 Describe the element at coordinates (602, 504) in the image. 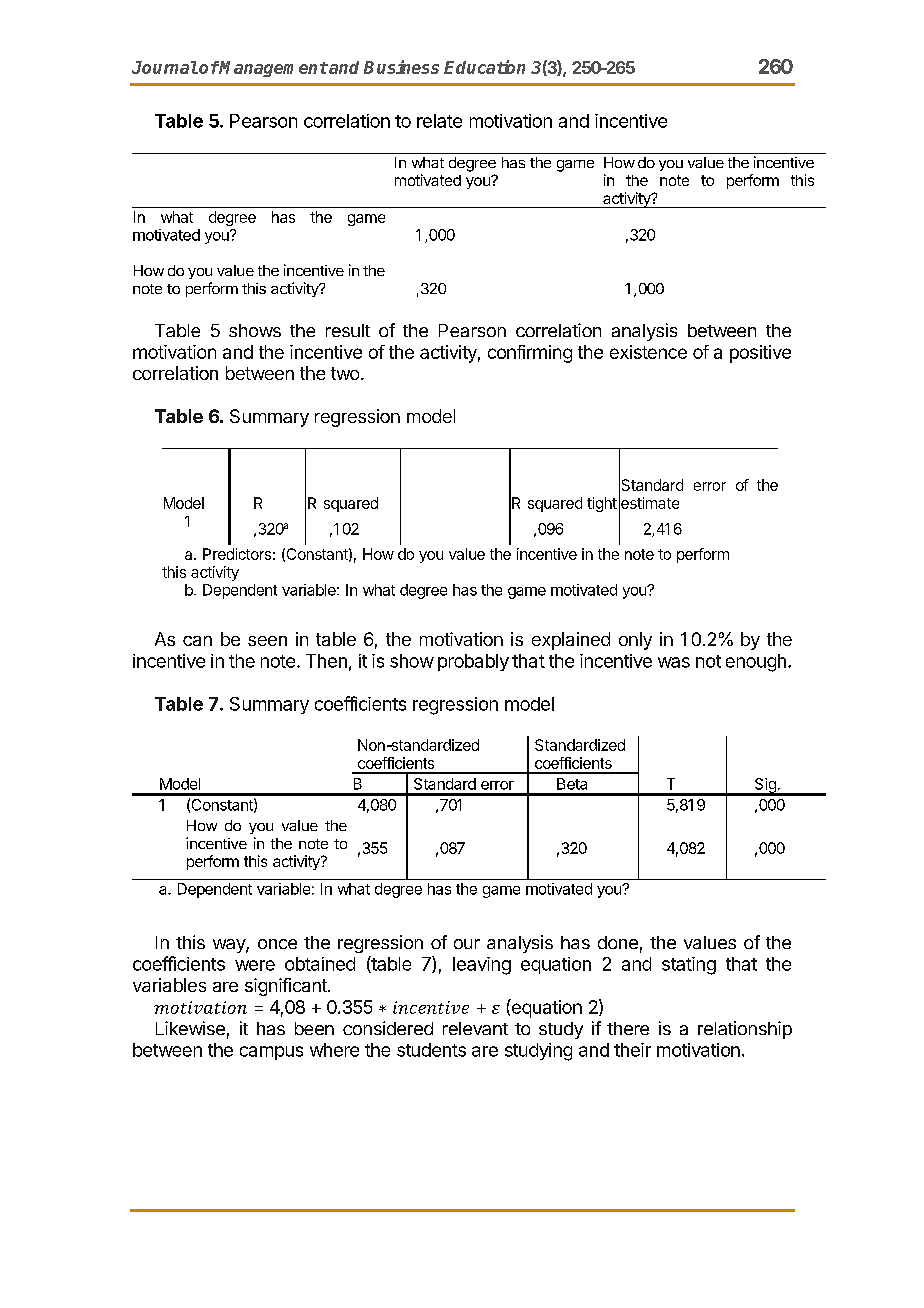

I see `tight` at that location.
